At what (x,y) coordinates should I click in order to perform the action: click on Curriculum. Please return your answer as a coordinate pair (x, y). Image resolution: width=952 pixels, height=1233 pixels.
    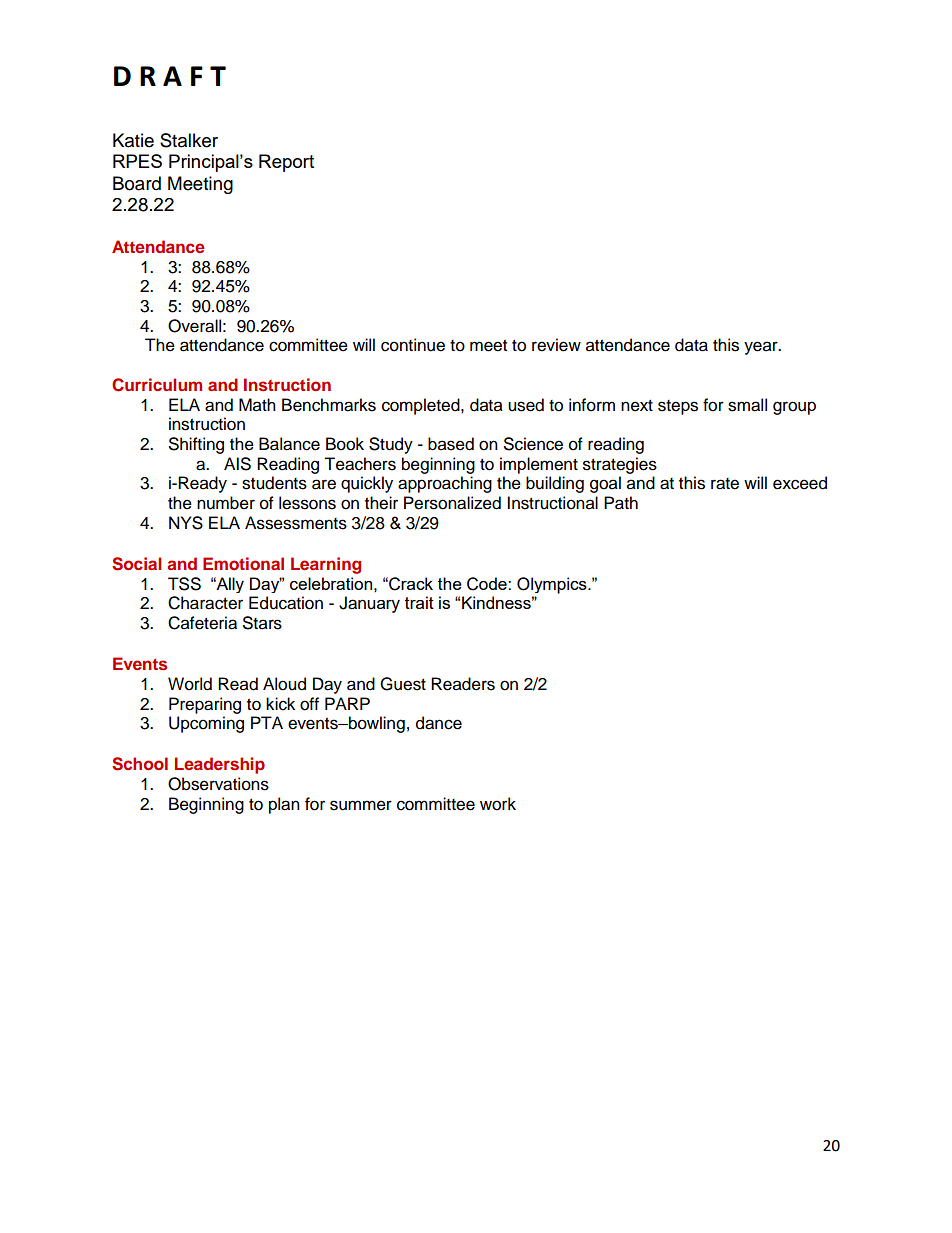
    Looking at the image, I should click on (157, 385).
